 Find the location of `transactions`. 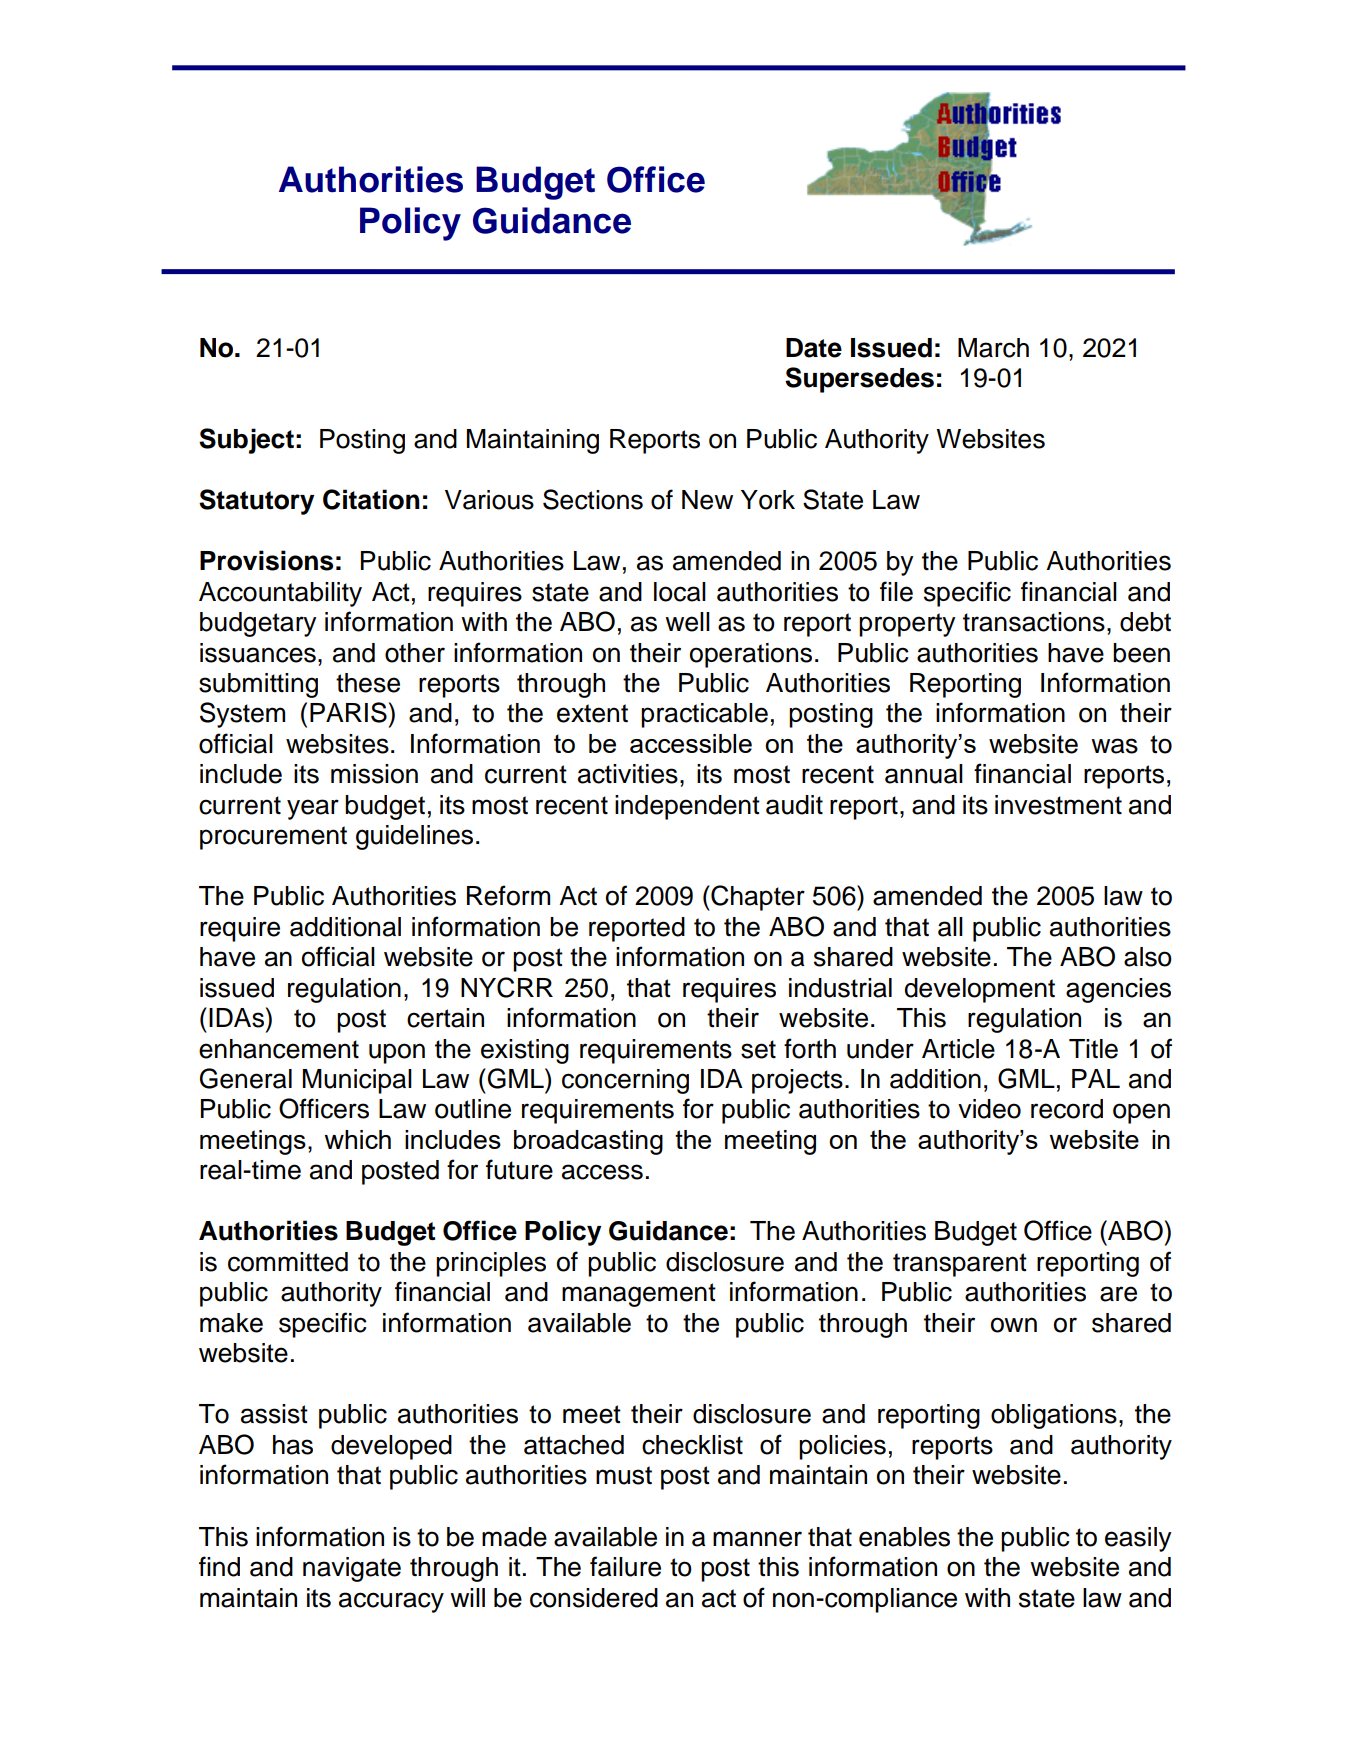

transactions is located at coordinates (1034, 622).
